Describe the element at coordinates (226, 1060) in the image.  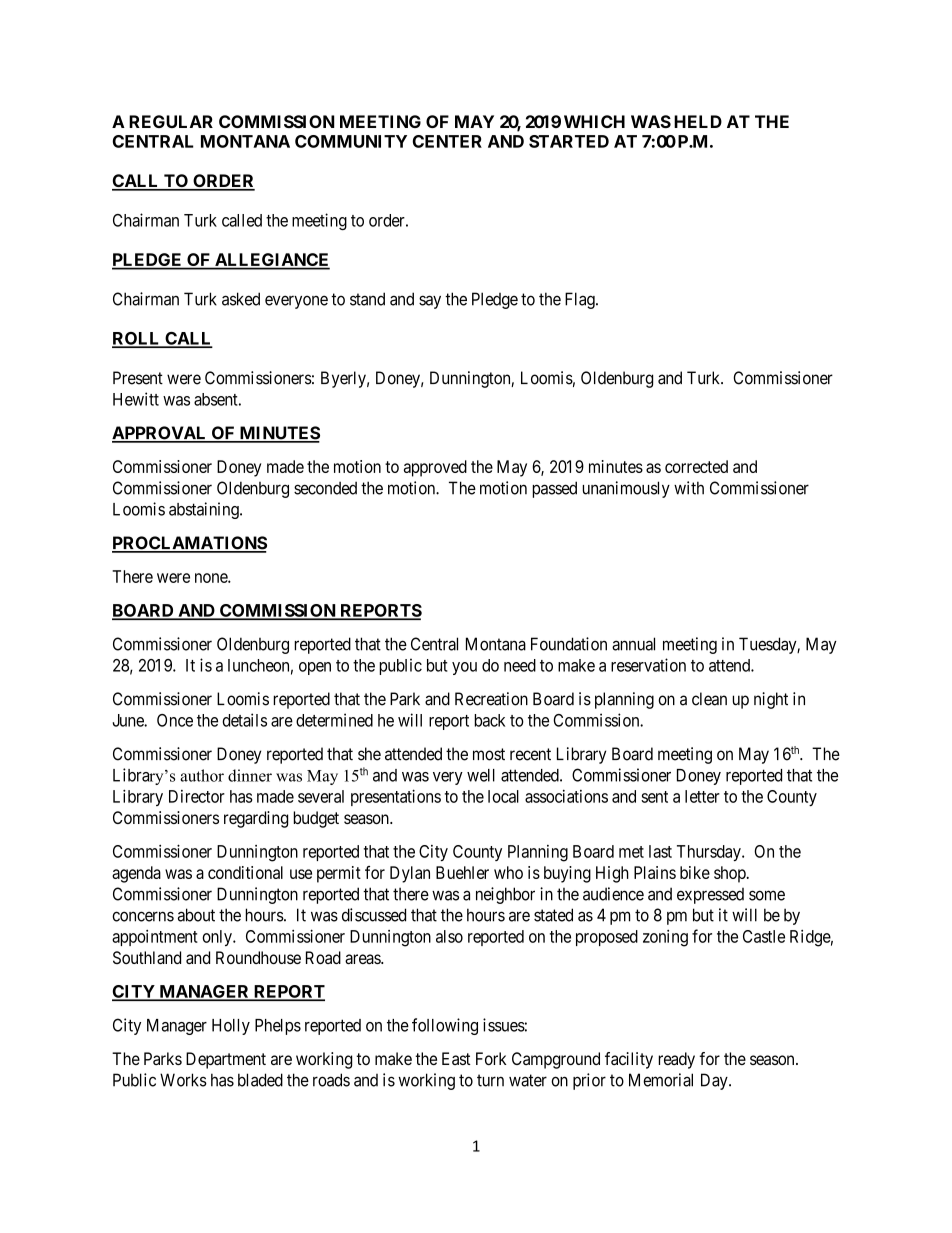
I see `Department` at that location.
